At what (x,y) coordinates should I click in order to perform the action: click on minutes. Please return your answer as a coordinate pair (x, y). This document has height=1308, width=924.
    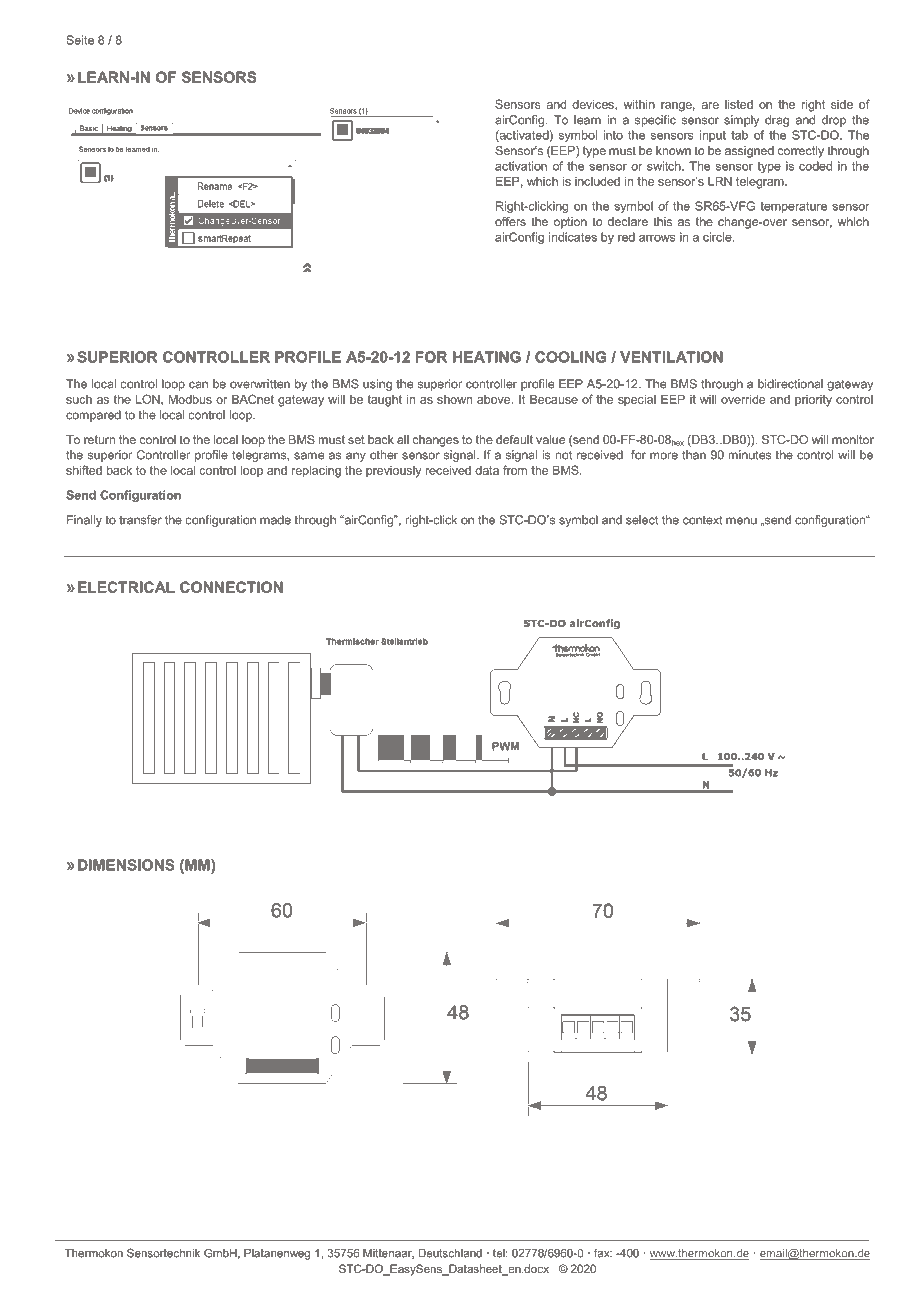
    Looking at the image, I should click on (750, 455).
